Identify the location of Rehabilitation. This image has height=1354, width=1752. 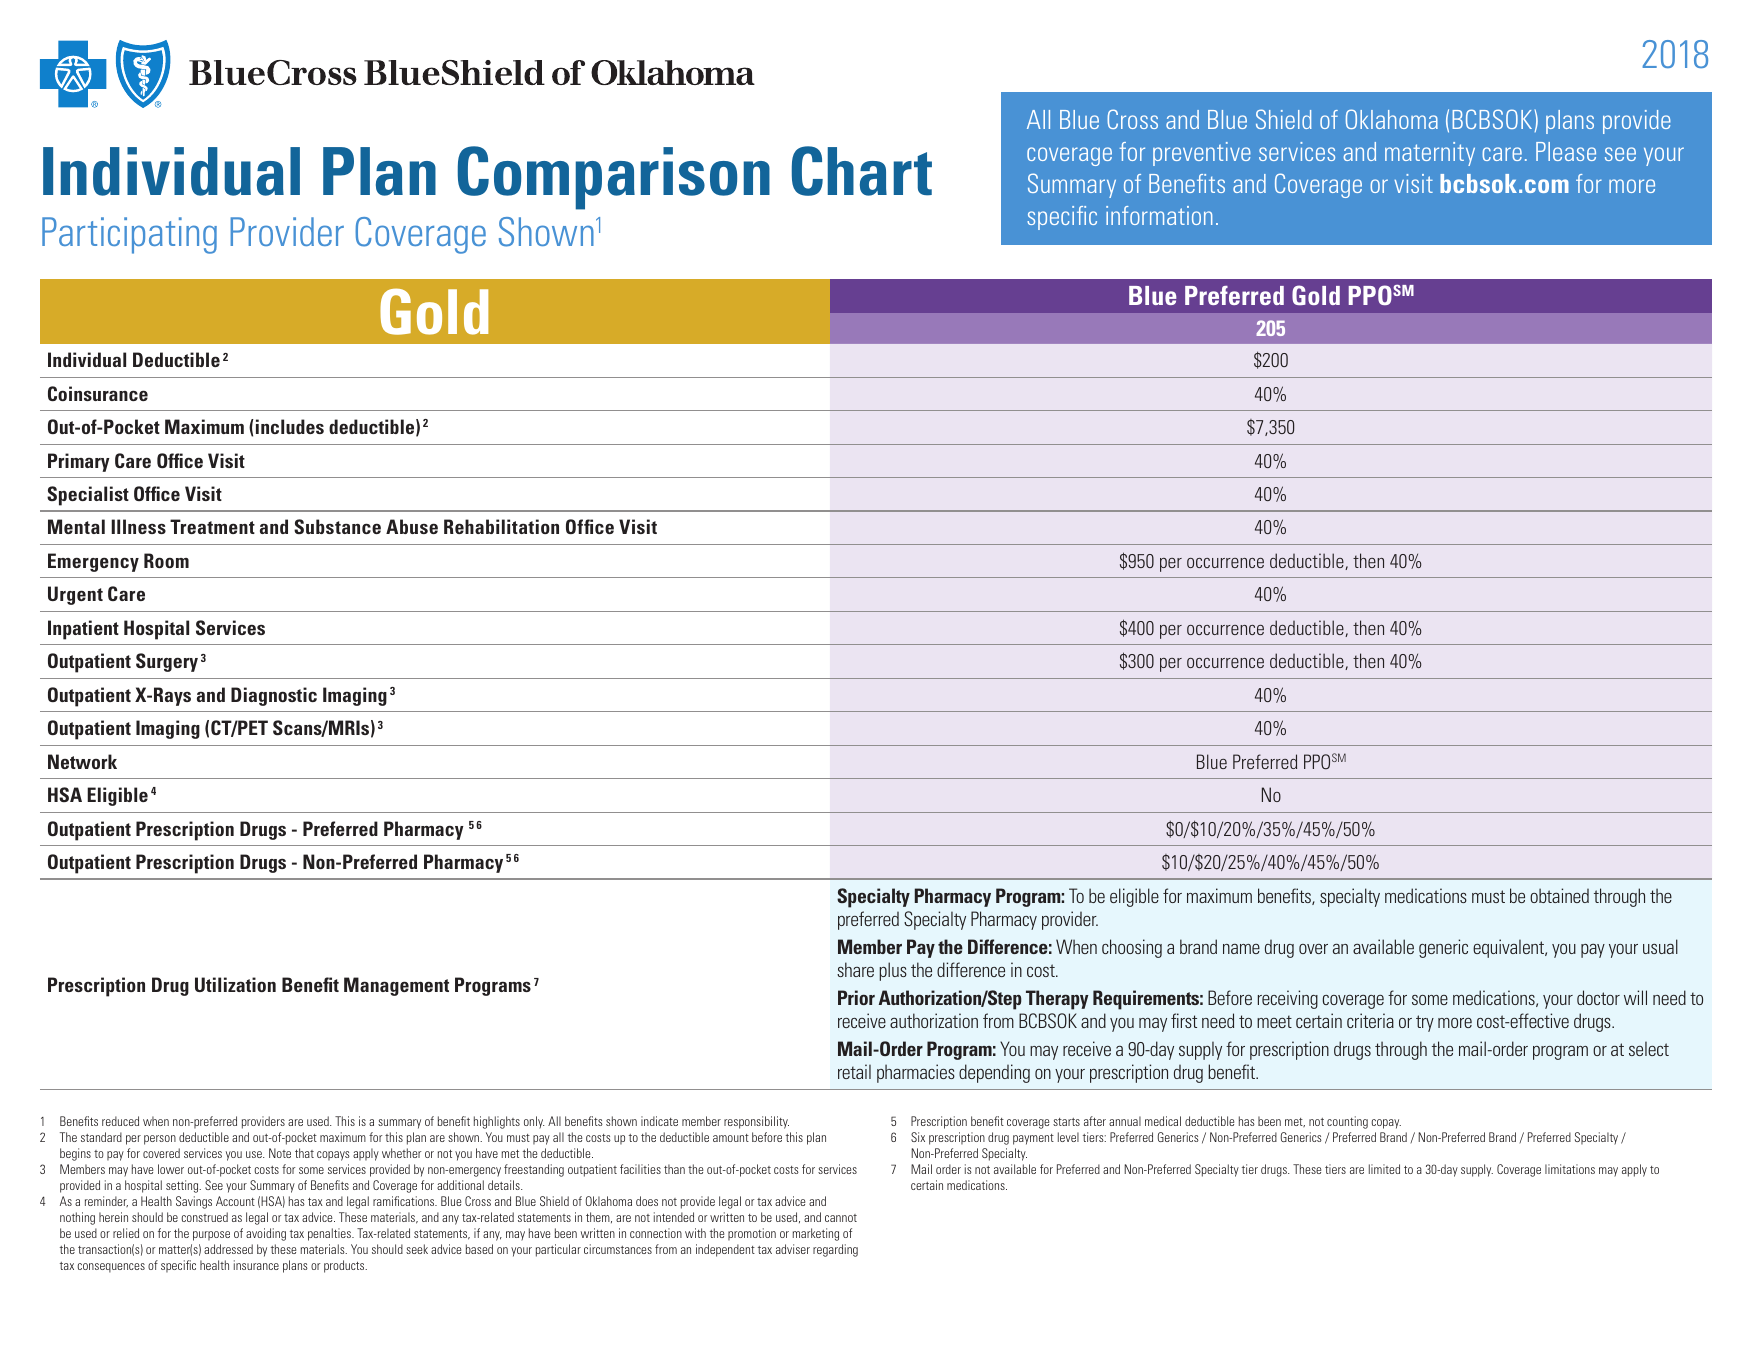
(501, 526).
